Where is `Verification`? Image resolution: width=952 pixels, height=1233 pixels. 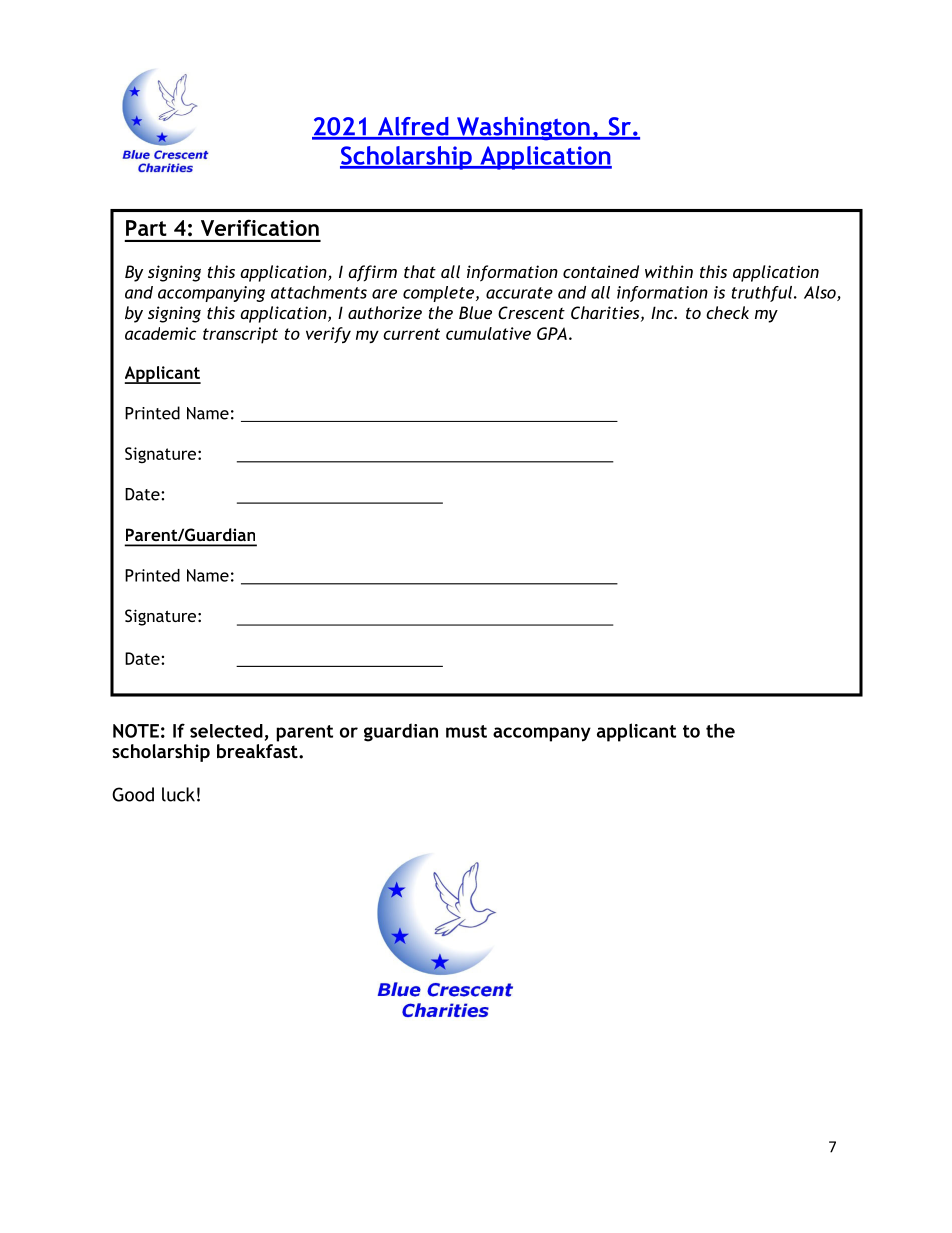
Verification is located at coordinates (260, 227).
